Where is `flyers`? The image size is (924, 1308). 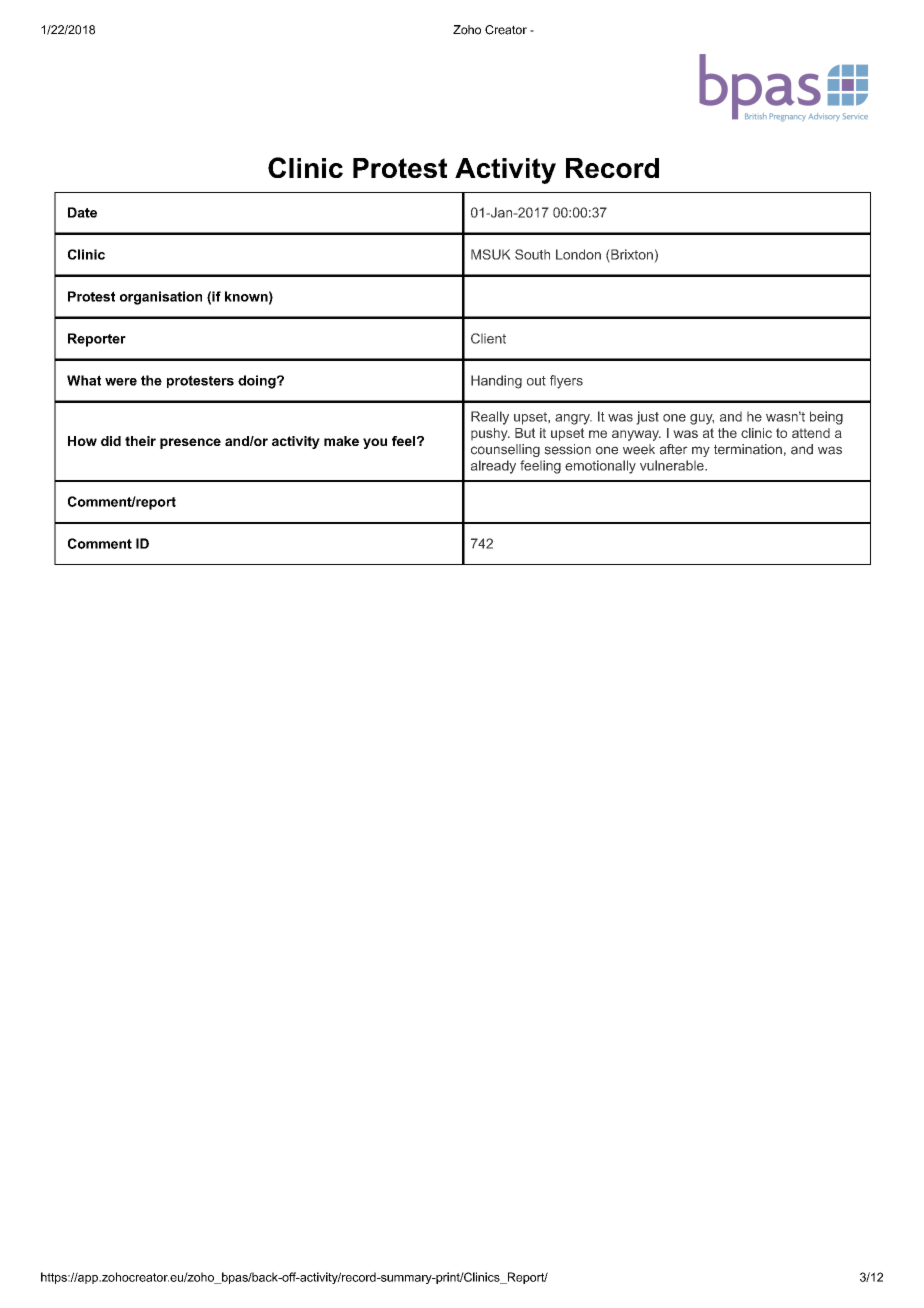
flyers is located at coordinates (566, 382).
